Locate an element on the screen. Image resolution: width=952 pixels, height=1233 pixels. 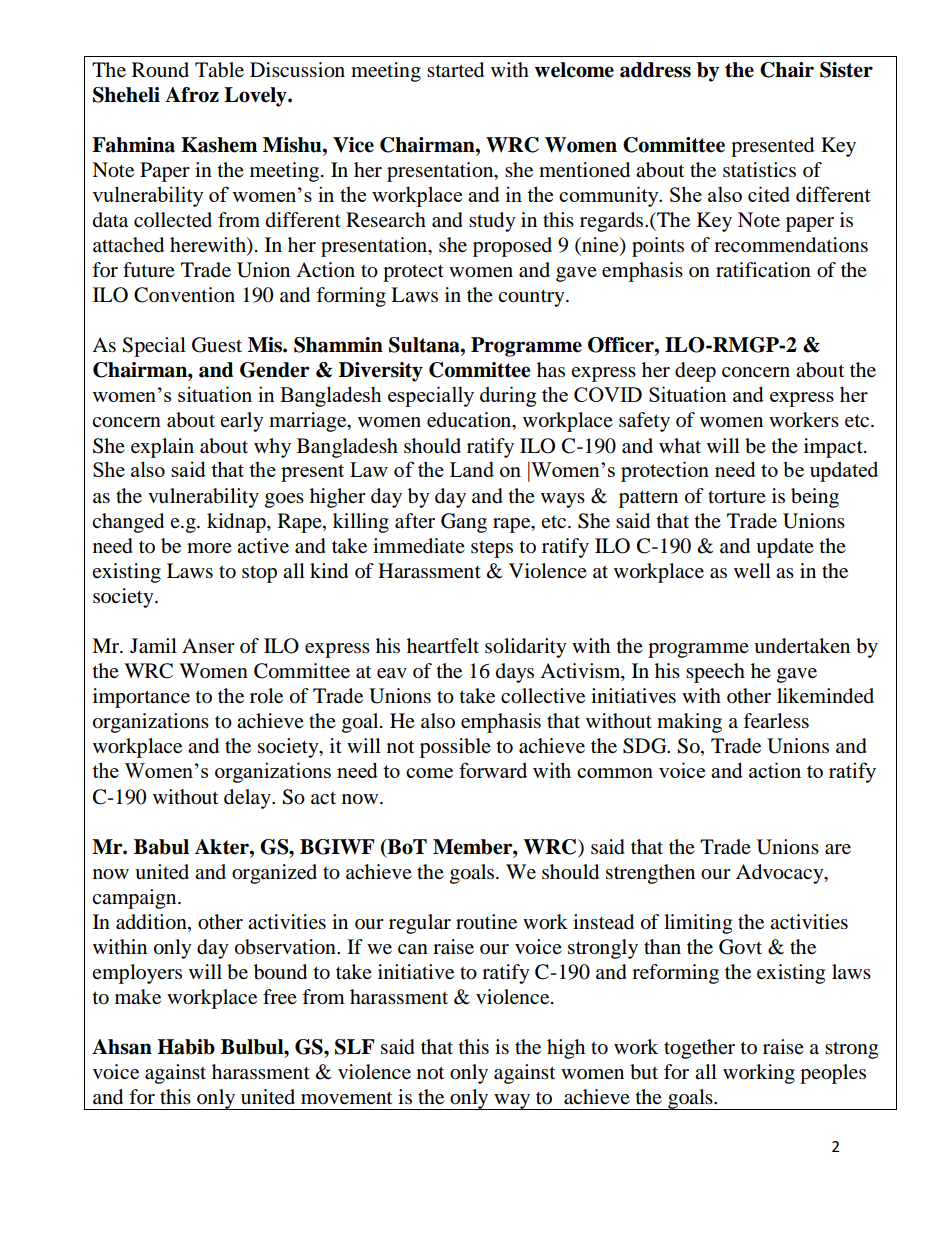
forward is located at coordinates (493, 770).
